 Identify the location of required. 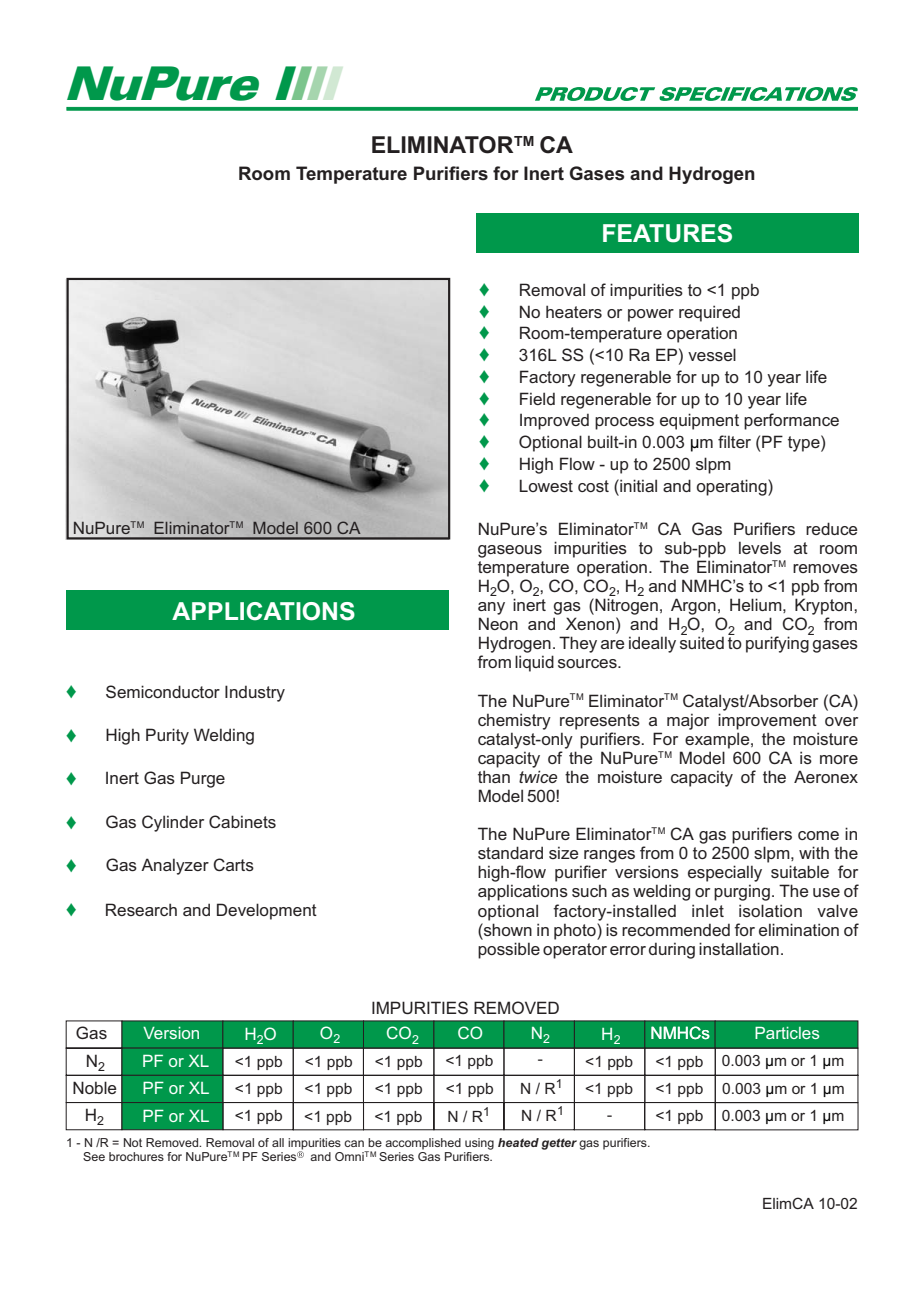
(709, 313).
